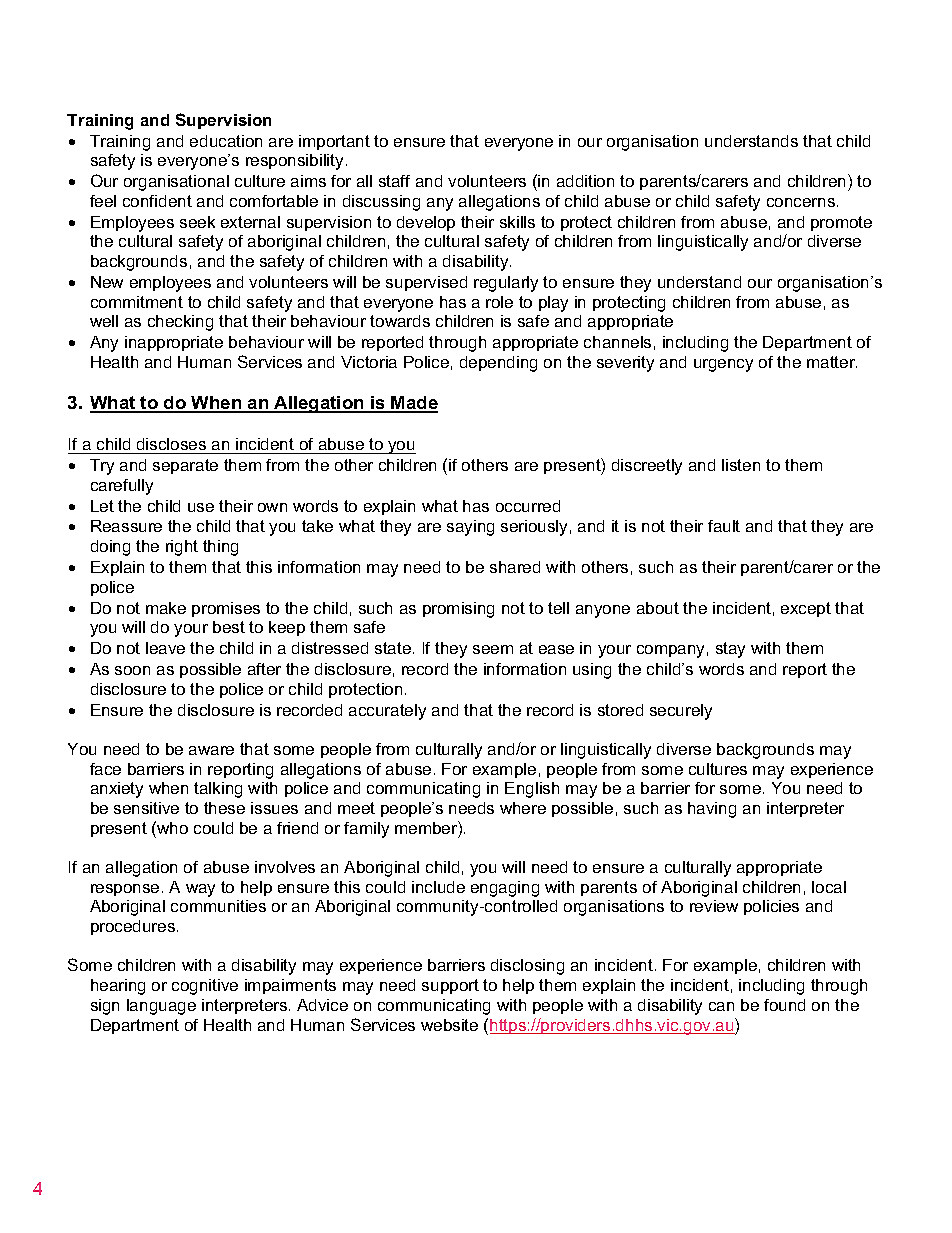 This screenshot has width=952, height=1233. What do you see at coordinates (171, 444) in the screenshot?
I see `discloses` at bounding box center [171, 444].
